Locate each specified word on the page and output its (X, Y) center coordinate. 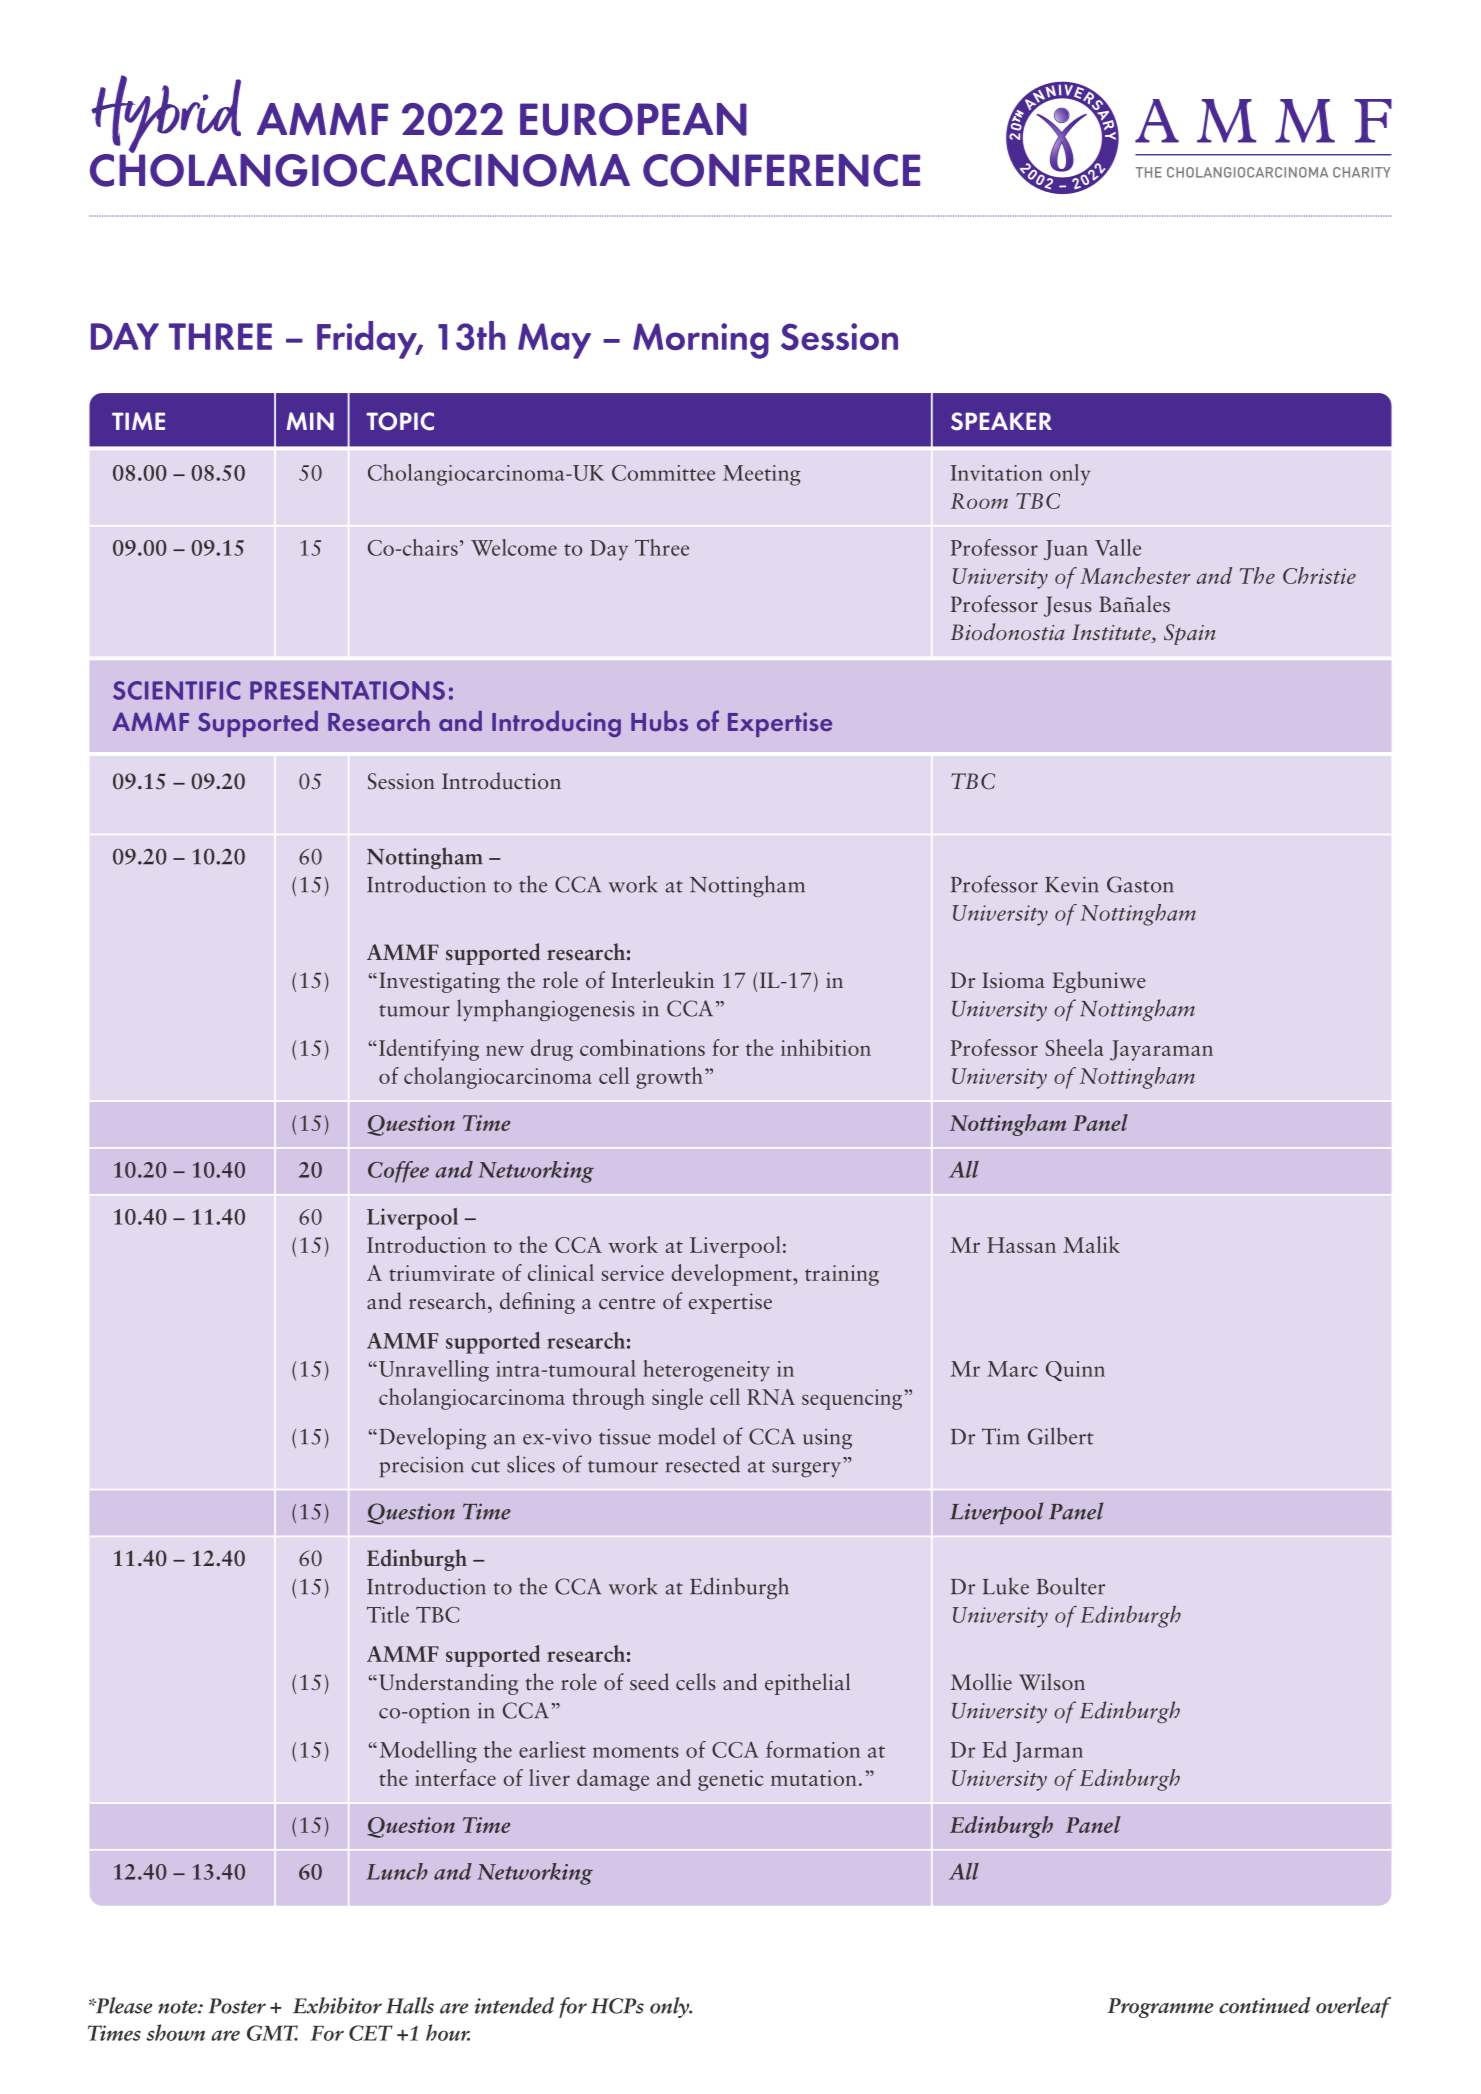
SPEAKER (1001, 421)
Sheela (1074, 1047)
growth (669, 1078)
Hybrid (167, 115)
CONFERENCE (781, 170)
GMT (272, 2033)
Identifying (429, 1050)
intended (514, 2005)
